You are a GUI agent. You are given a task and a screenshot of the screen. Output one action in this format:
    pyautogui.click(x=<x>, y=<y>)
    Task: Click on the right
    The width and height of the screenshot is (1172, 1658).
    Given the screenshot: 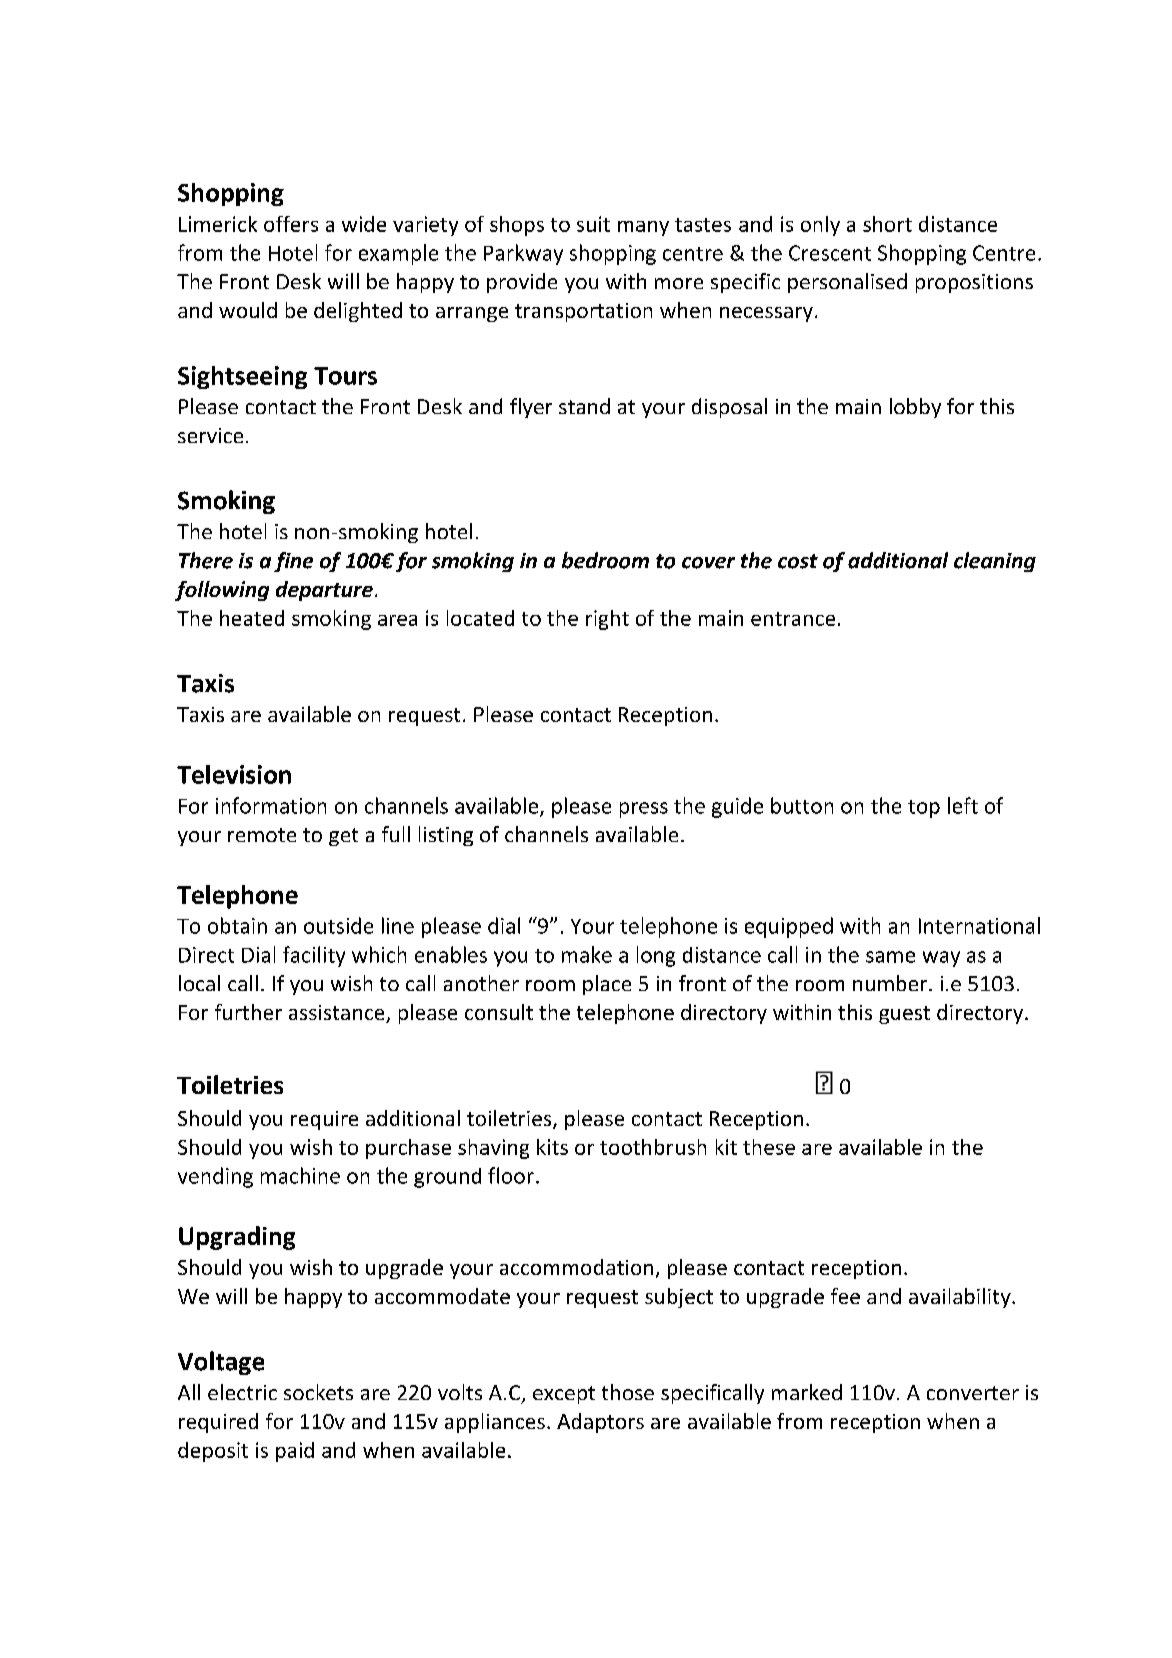 What is the action you would take?
    pyautogui.click(x=607, y=620)
